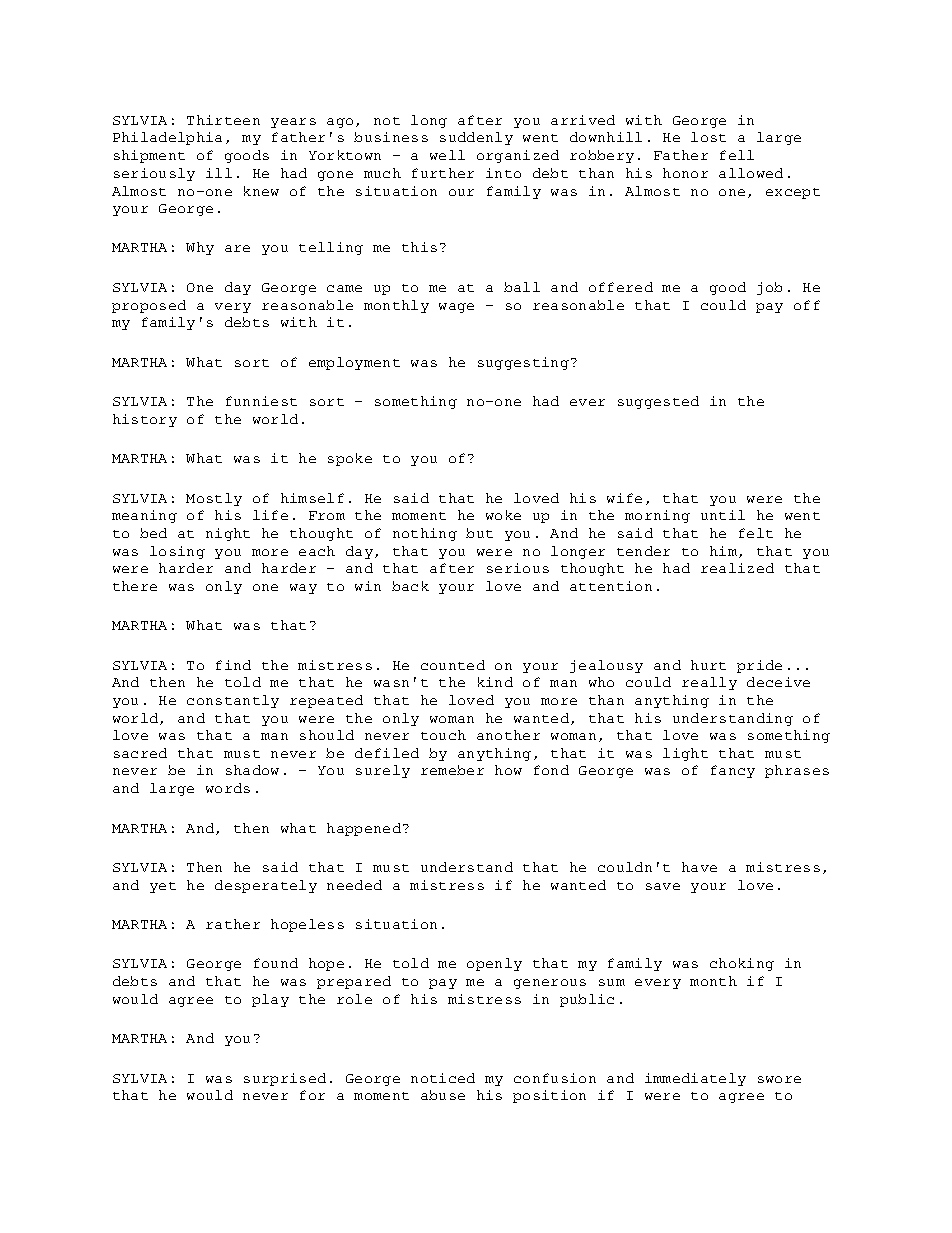 Image resolution: width=952 pixels, height=1233 pixels. Describe the element at coordinates (410, 586) in the screenshot. I see `back` at that location.
